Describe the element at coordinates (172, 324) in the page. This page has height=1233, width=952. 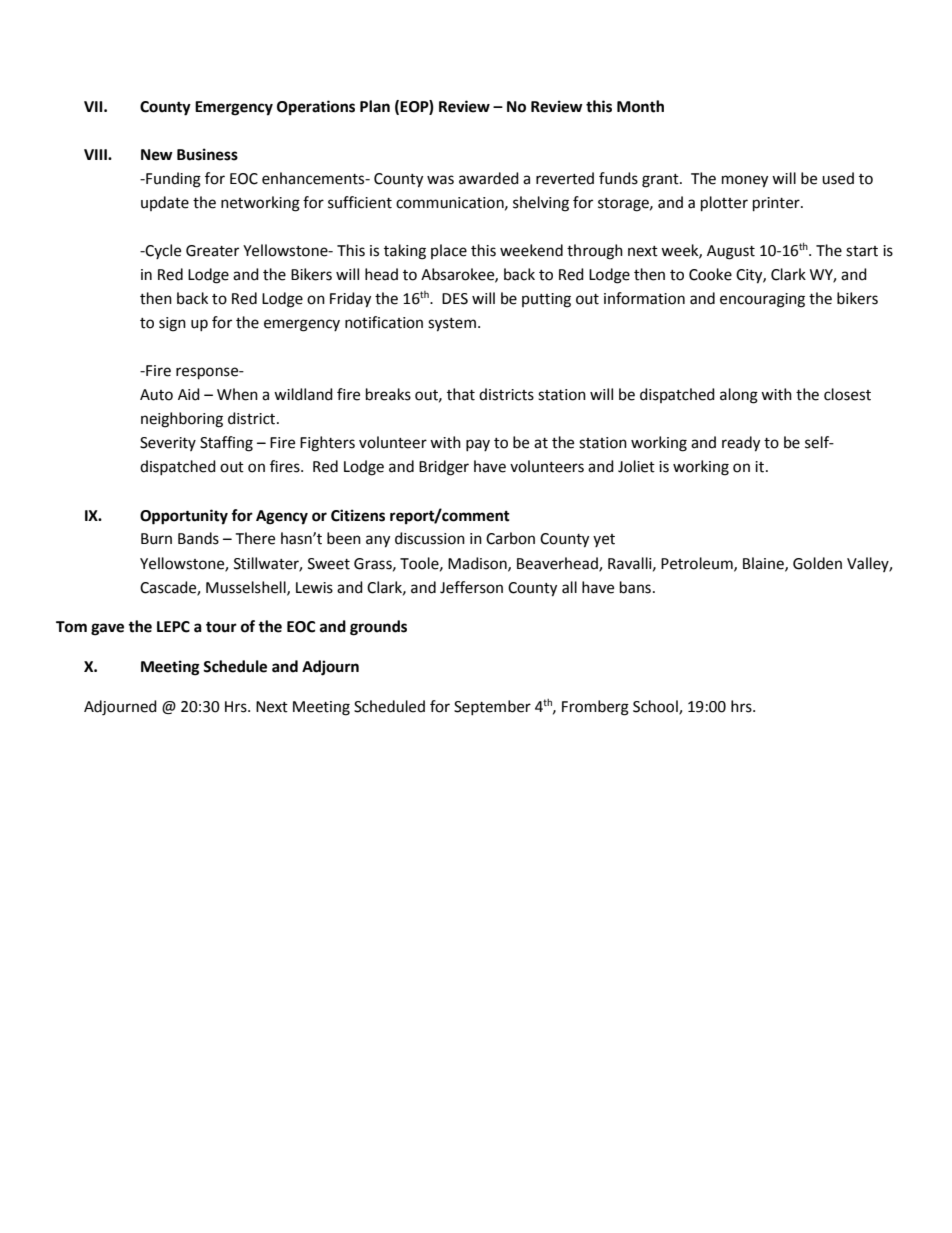
I see `sign` at that location.
